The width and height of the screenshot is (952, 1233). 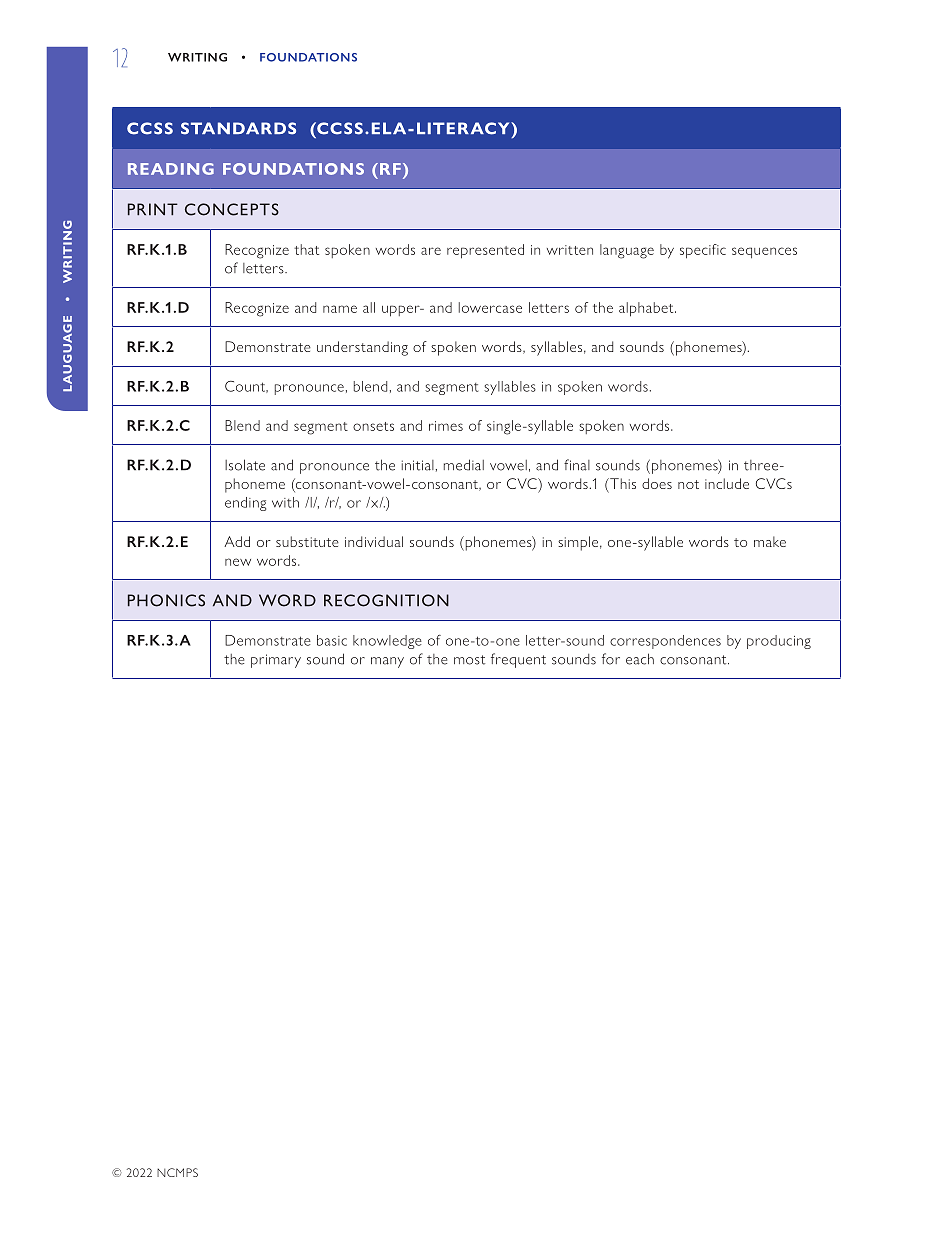 What do you see at coordinates (665, 642) in the screenshot?
I see `correspondences` at bounding box center [665, 642].
